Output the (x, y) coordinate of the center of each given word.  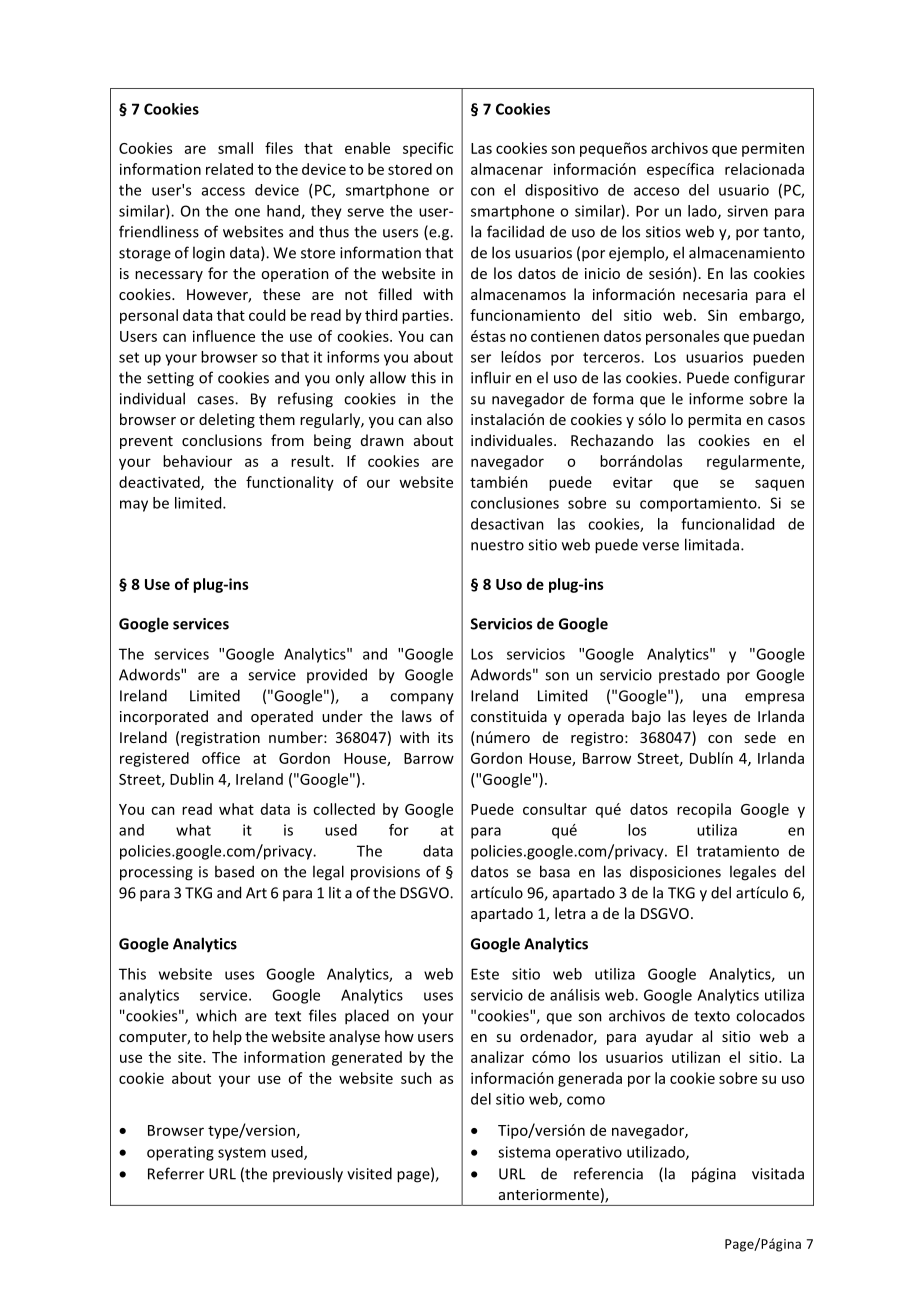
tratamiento (738, 851)
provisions (385, 873)
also (440, 419)
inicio (602, 273)
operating (180, 1153)
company (422, 699)
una (714, 697)
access (223, 191)
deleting (227, 420)
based (234, 871)
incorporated (164, 717)
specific (428, 149)
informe (716, 398)
